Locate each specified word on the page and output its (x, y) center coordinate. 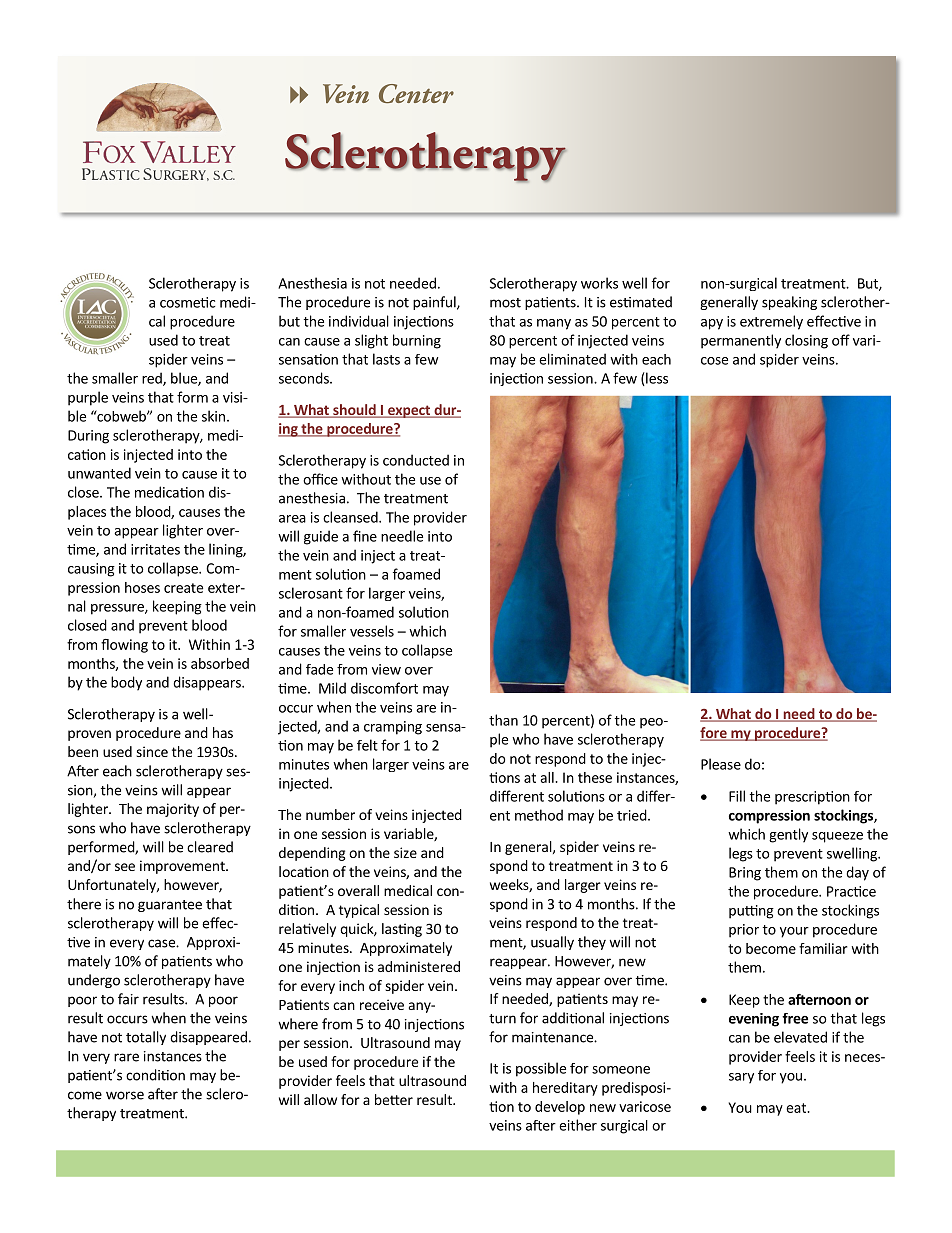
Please (721, 764)
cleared (210, 847)
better (394, 1099)
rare (126, 1057)
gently (788, 835)
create (183, 588)
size (405, 852)
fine (365, 536)
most (505, 303)
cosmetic (187, 302)
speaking (789, 303)
